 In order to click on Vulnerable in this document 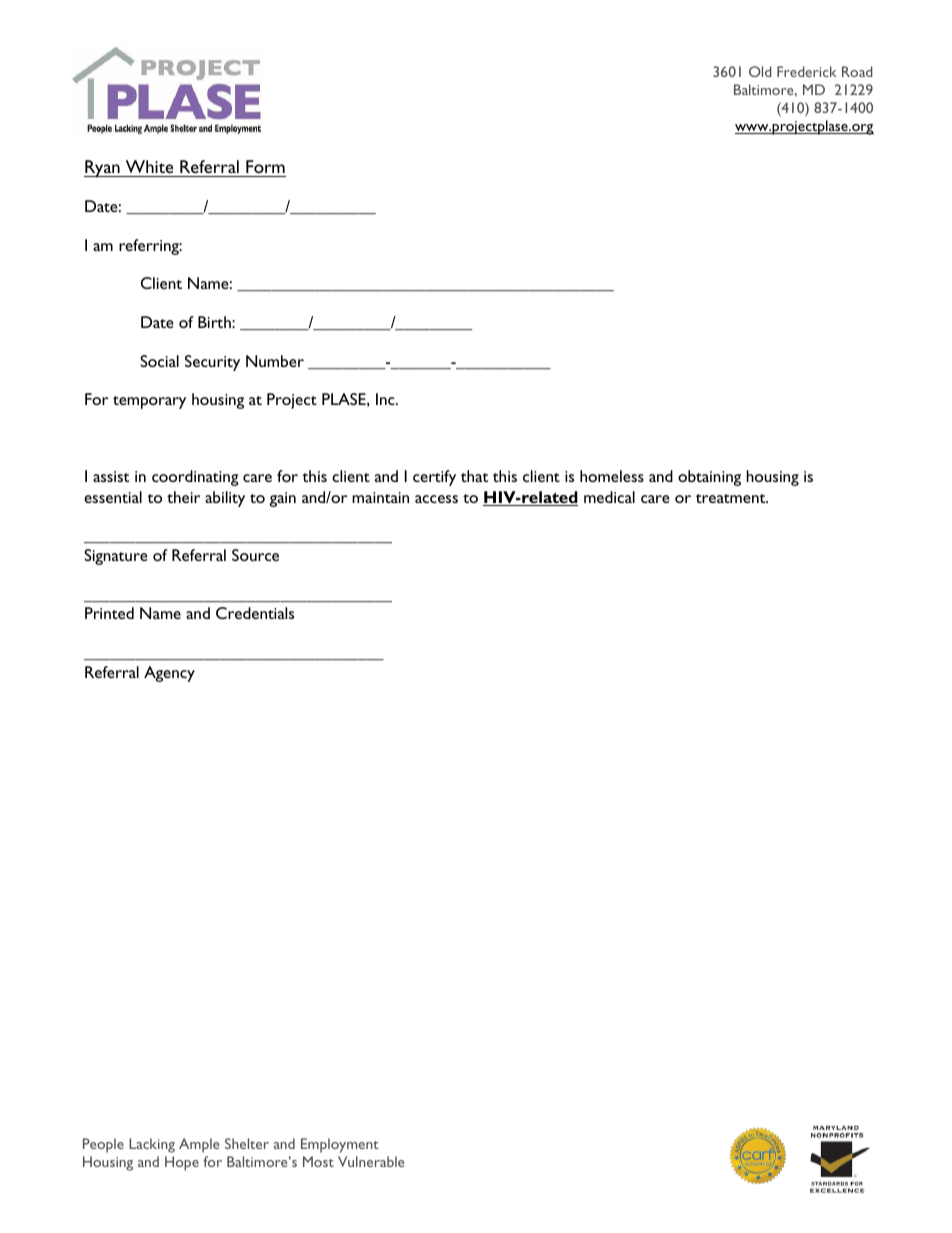, I will do `click(371, 1161)`.
